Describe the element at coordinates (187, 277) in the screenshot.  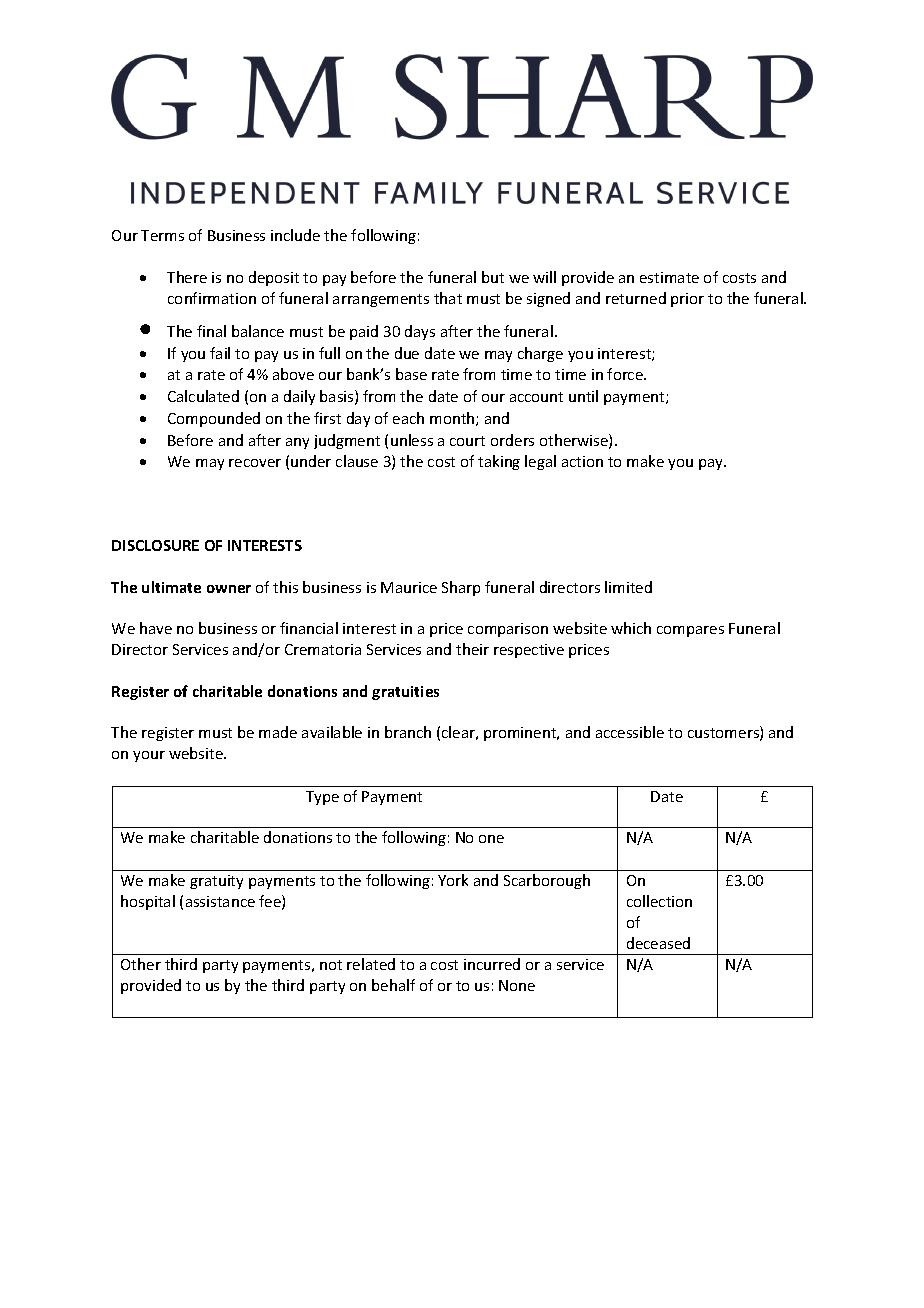
I see `There` at that location.
